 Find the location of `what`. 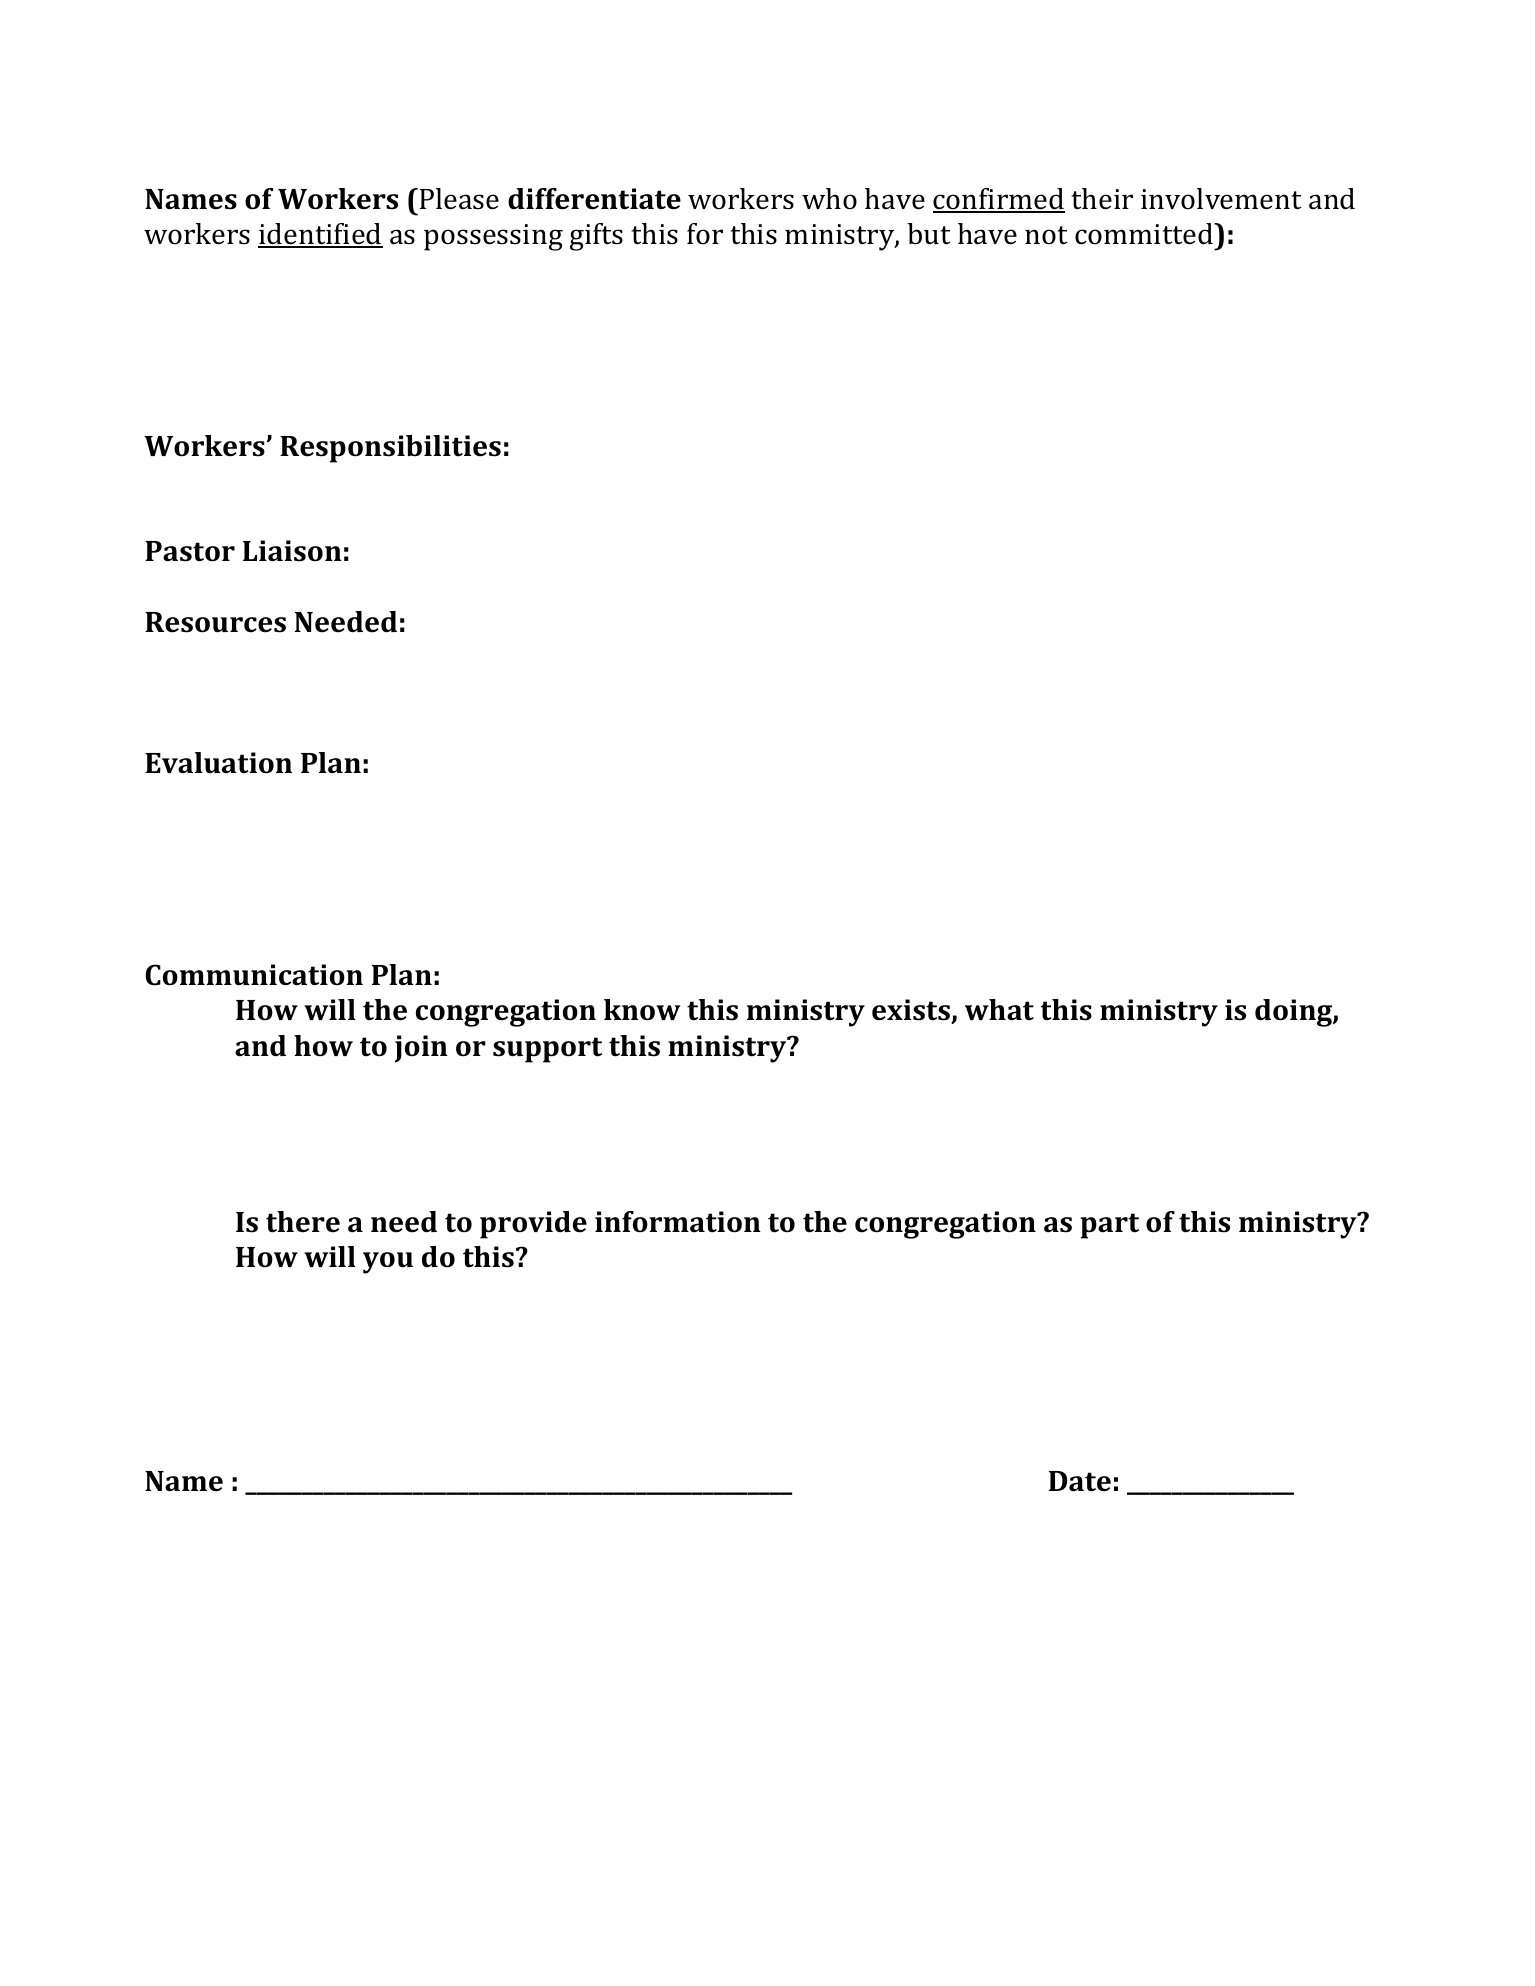

what is located at coordinates (999, 1010).
